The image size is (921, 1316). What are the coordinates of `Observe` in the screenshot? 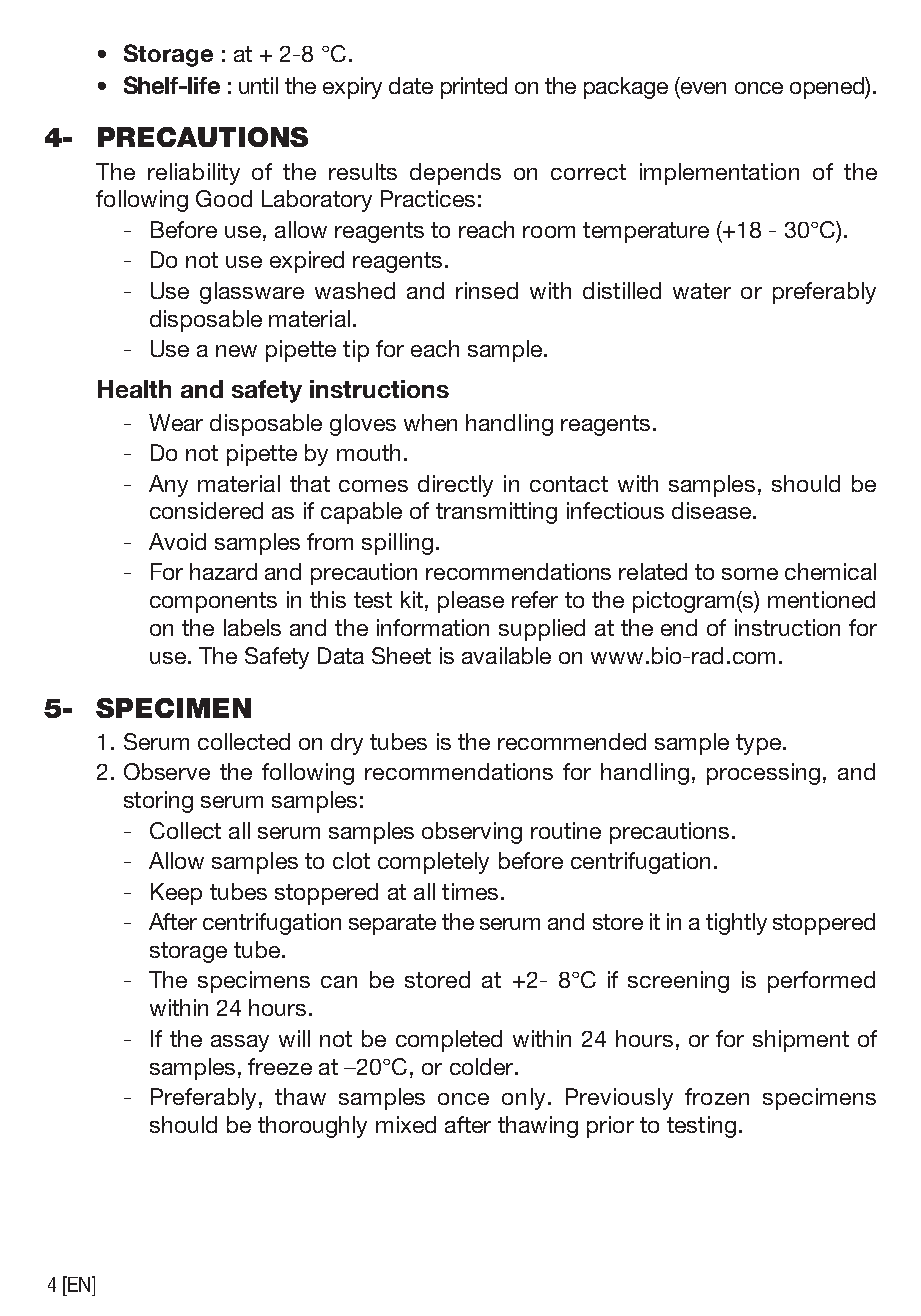 It's located at (167, 771).
